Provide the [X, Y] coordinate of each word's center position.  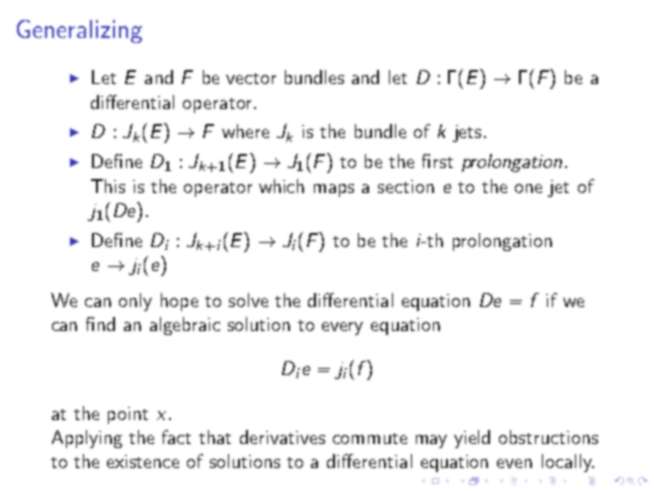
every [342, 328]
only [135, 302]
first [437, 161]
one [528, 188]
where [245, 131]
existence [143, 461]
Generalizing [79, 31]
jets [467, 133]
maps [334, 190]
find [100, 324]
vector [251, 78]
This [108, 186]
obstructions [548, 437]
